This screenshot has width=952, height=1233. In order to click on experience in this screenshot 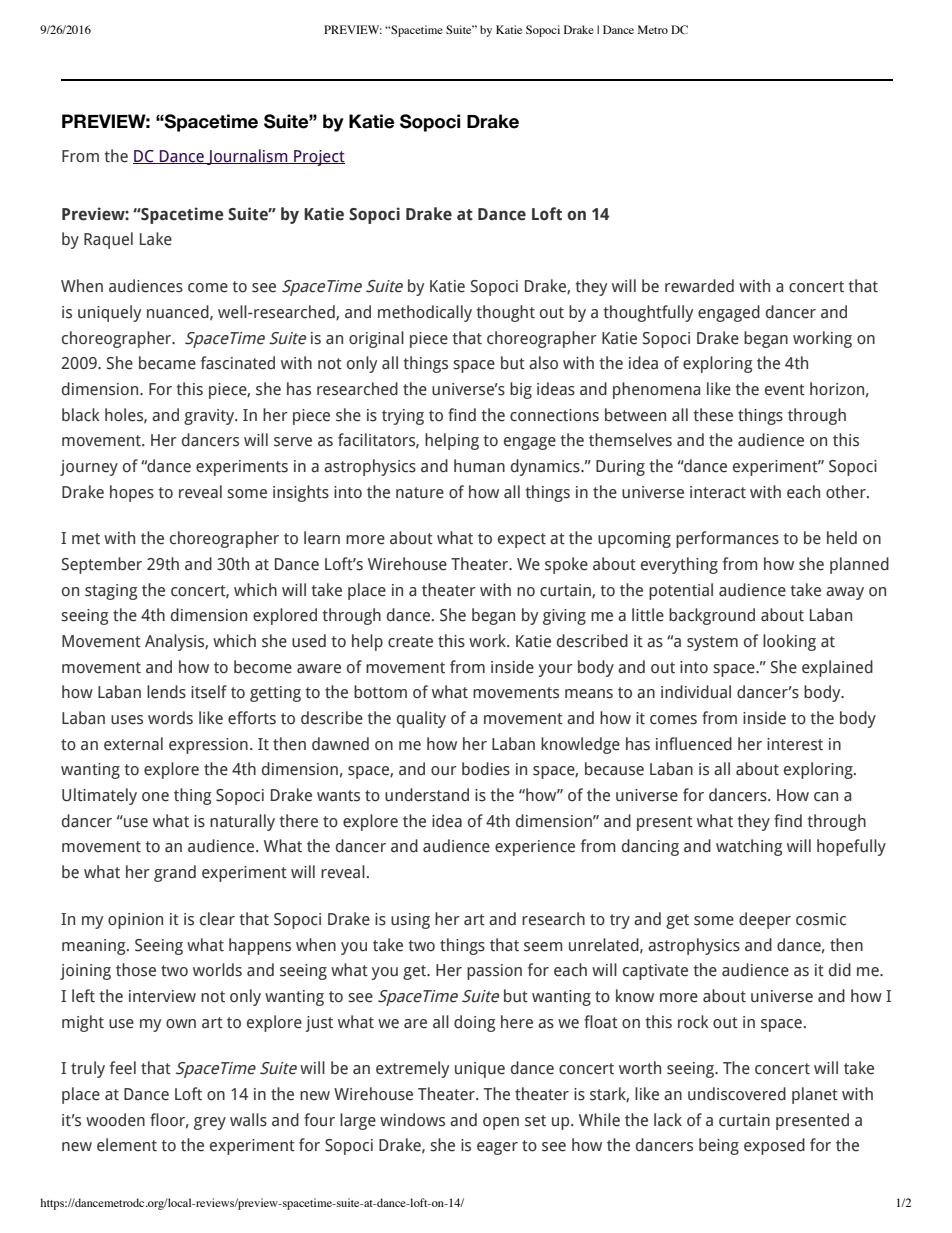, I will do `click(535, 848)`.
